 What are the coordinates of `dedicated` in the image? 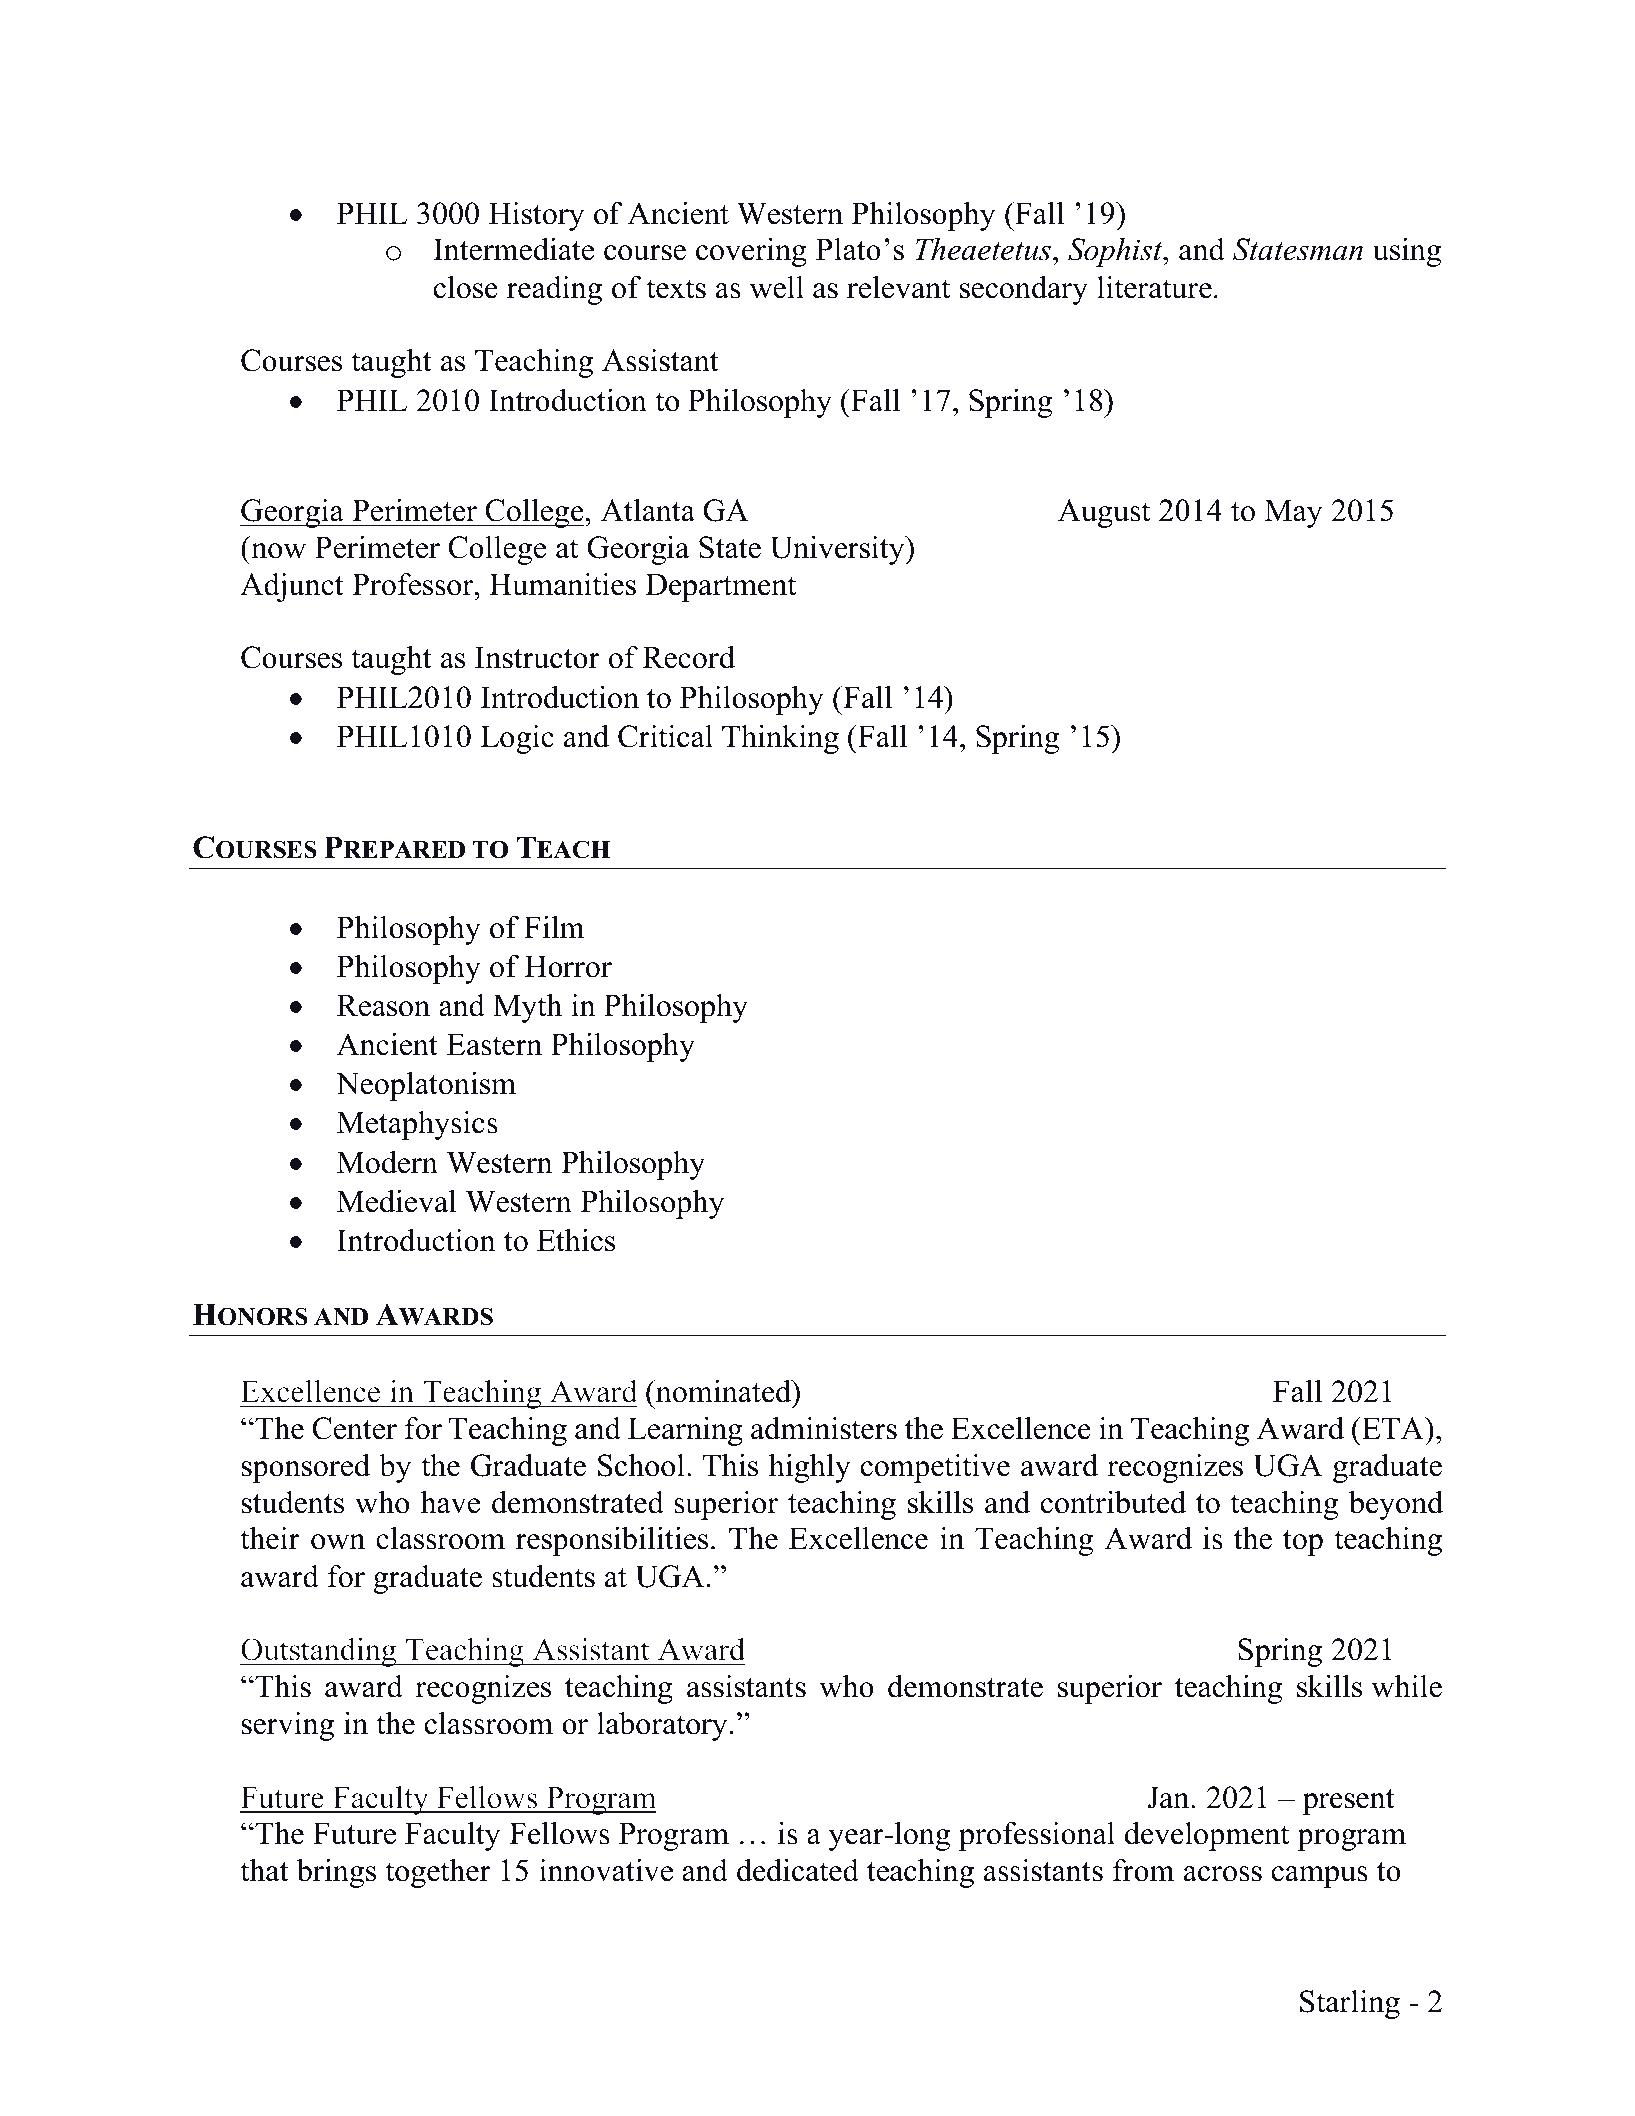 It's located at (798, 1870).
